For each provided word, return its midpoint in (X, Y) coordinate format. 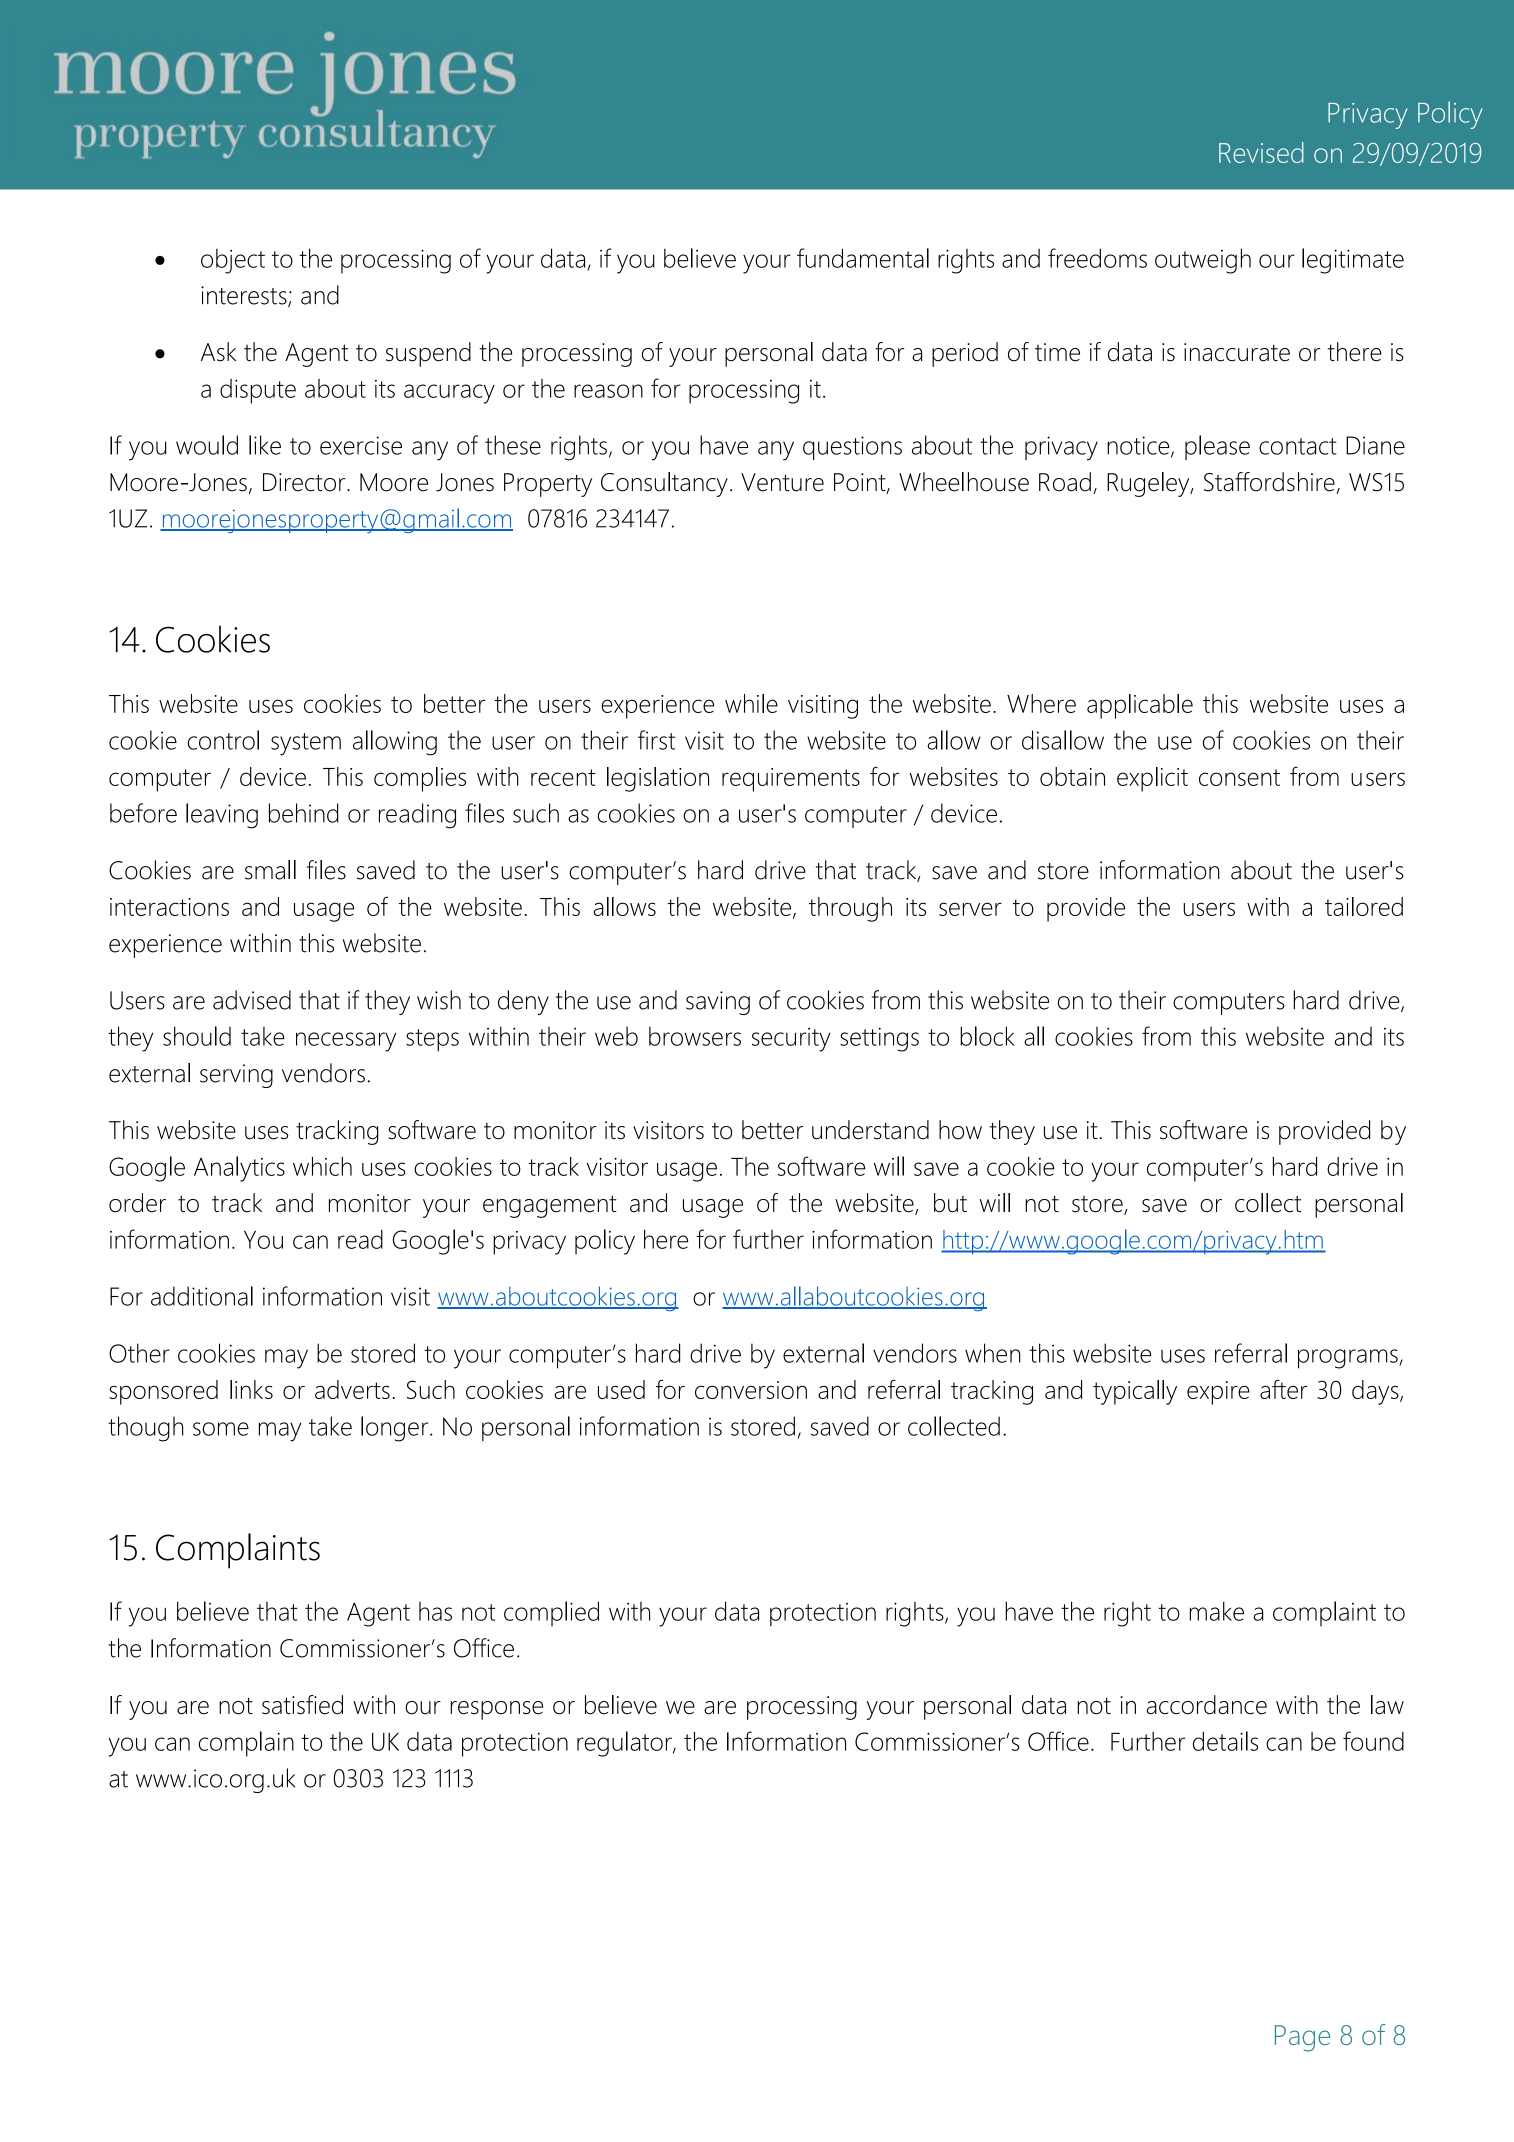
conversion (751, 1390)
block (987, 1036)
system (306, 744)
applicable (1140, 706)
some (221, 1429)
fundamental (863, 258)
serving (236, 1076)
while (751, 703)
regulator (625, 1744)
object (233, 261)
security (791, 1040)
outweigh (1203, 261)
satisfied (302, 1705)
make (1217, 1611)
